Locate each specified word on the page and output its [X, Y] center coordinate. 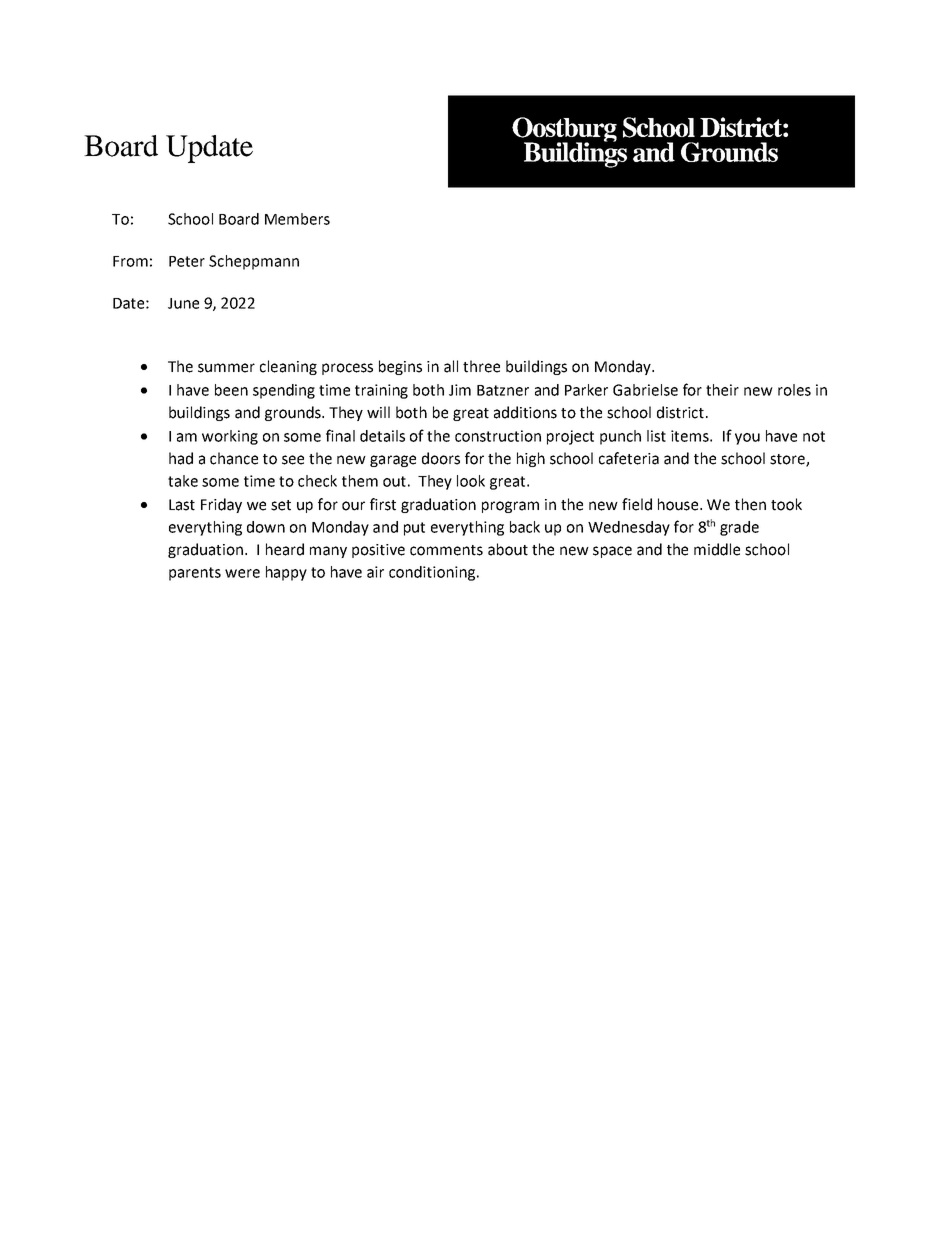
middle [717, 549]
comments [446, 550]
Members [297, 219]
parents [195, 574]
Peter [187, 261]
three [481, 366]
